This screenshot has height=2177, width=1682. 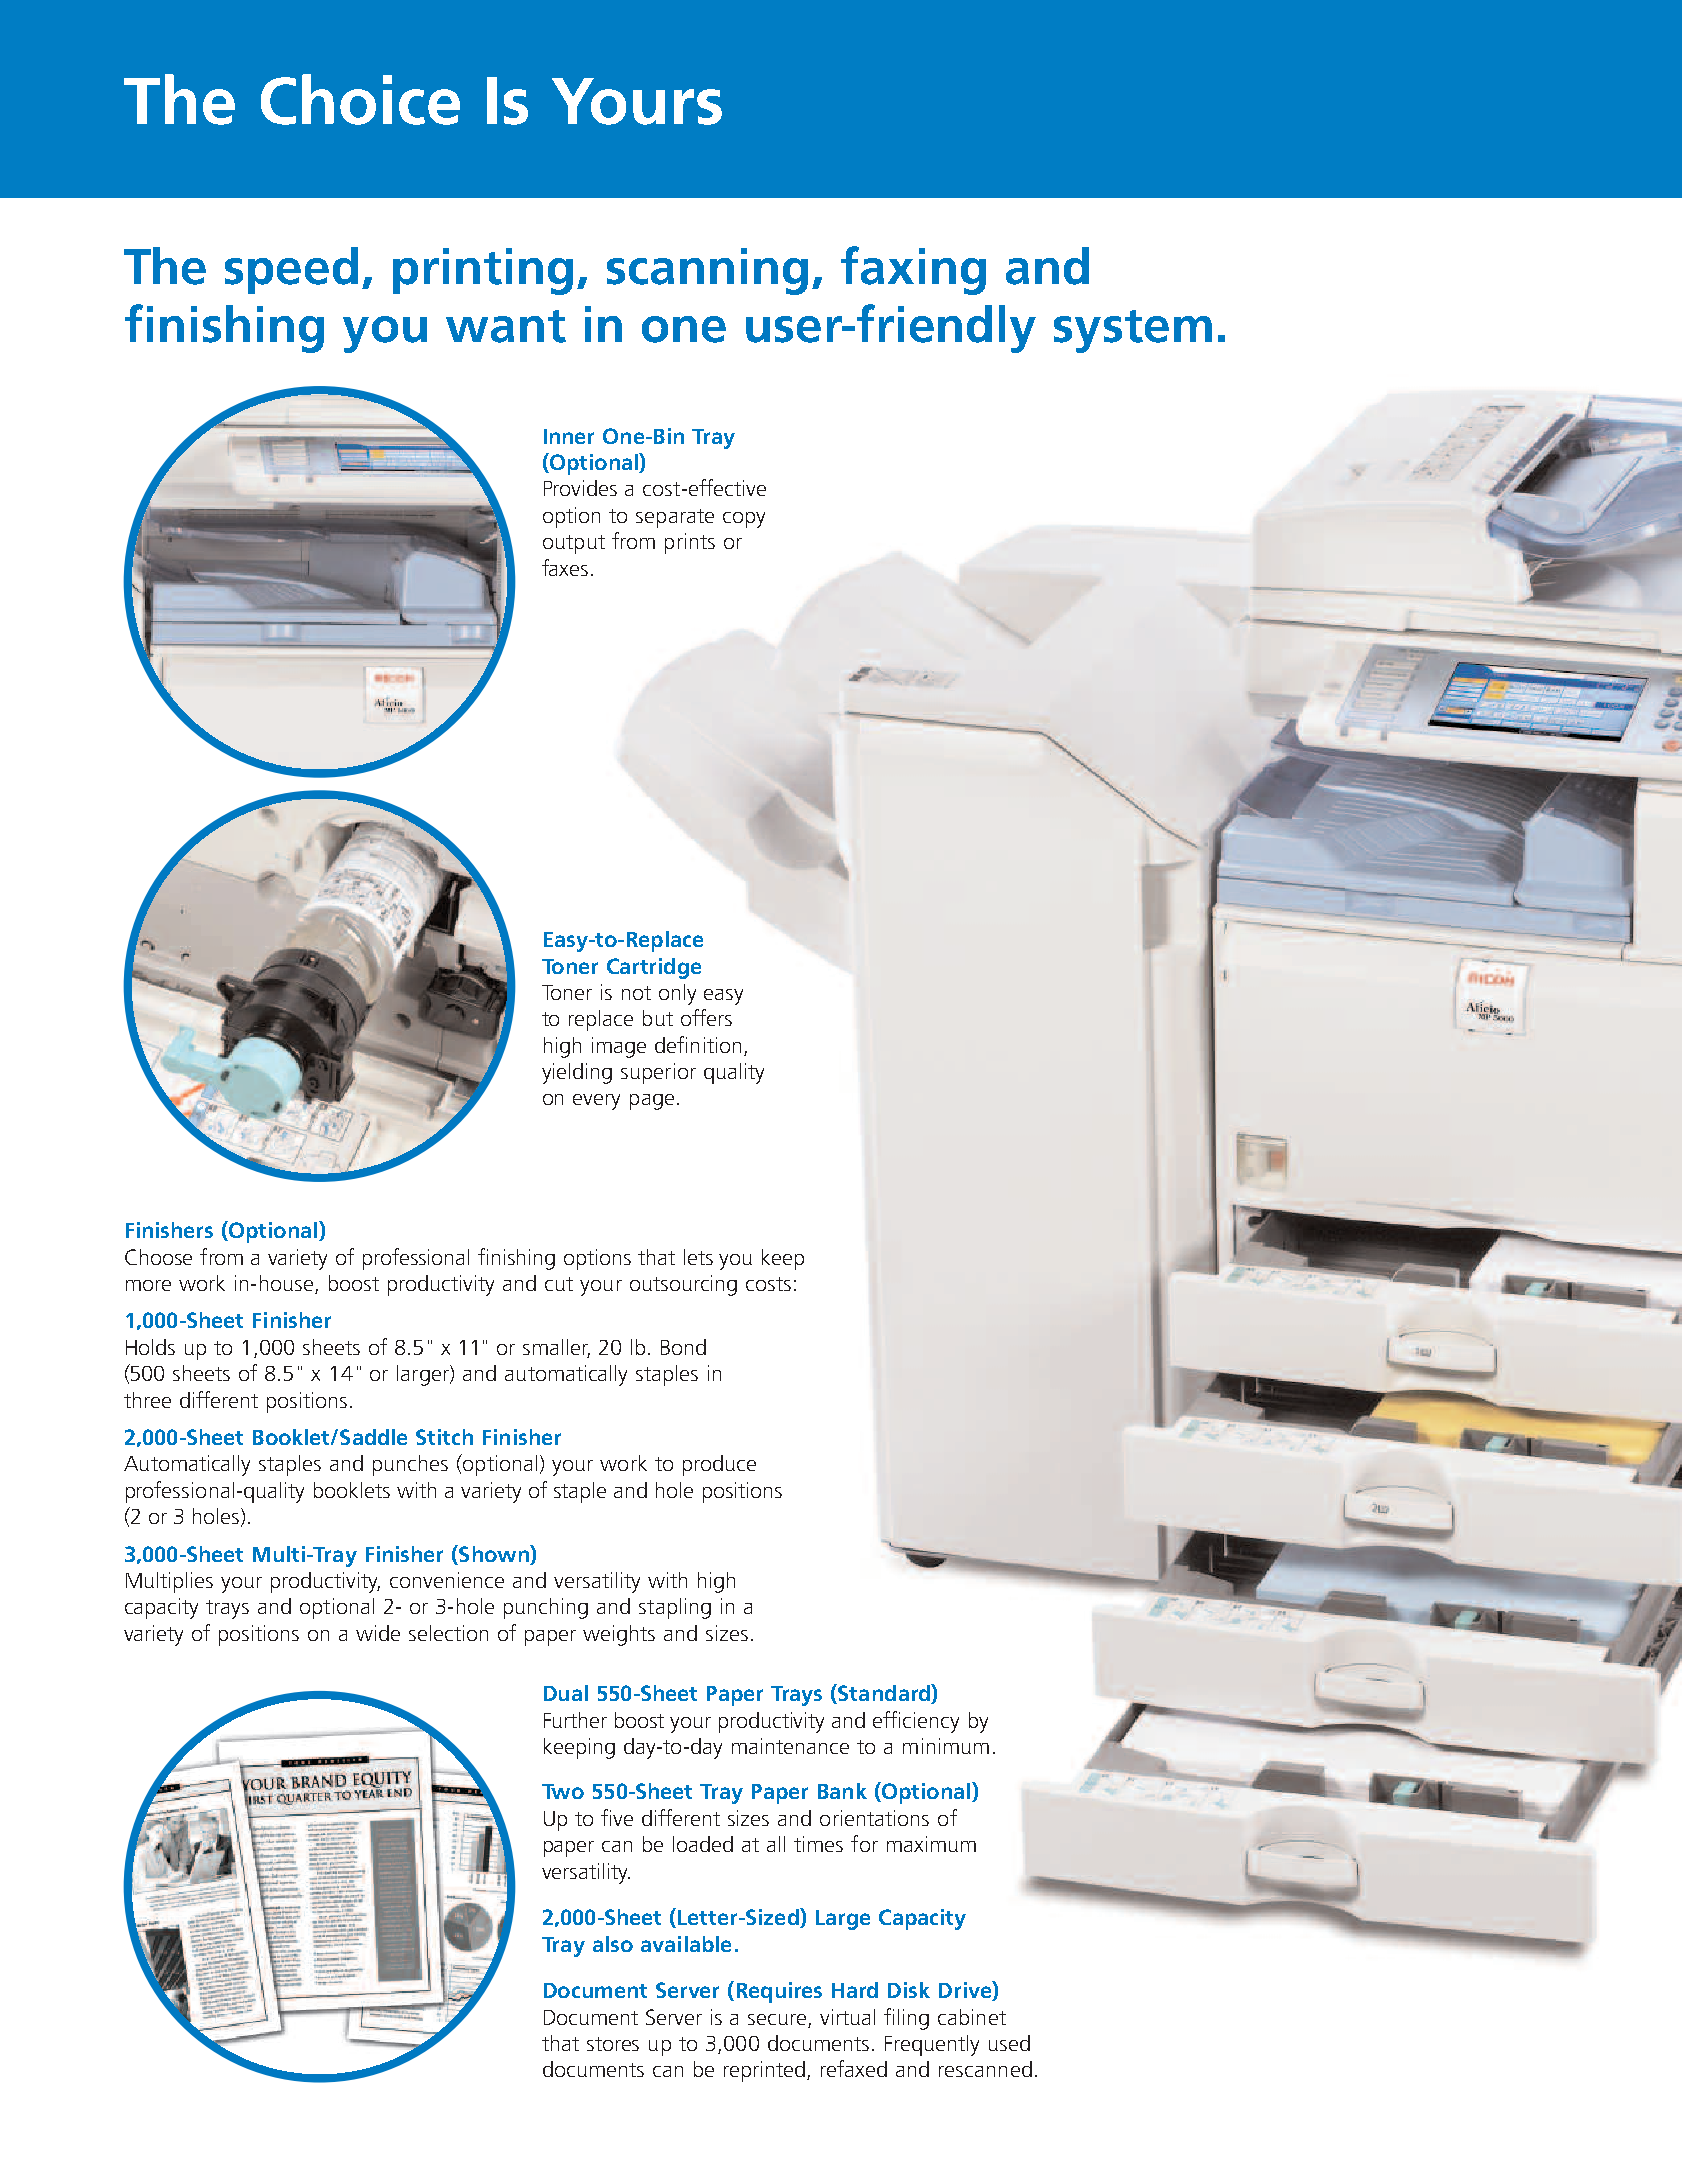 What do you see at coordinates (360, 99) in the screenshot?
I see `Choice` at bounding box center [360, 99].
